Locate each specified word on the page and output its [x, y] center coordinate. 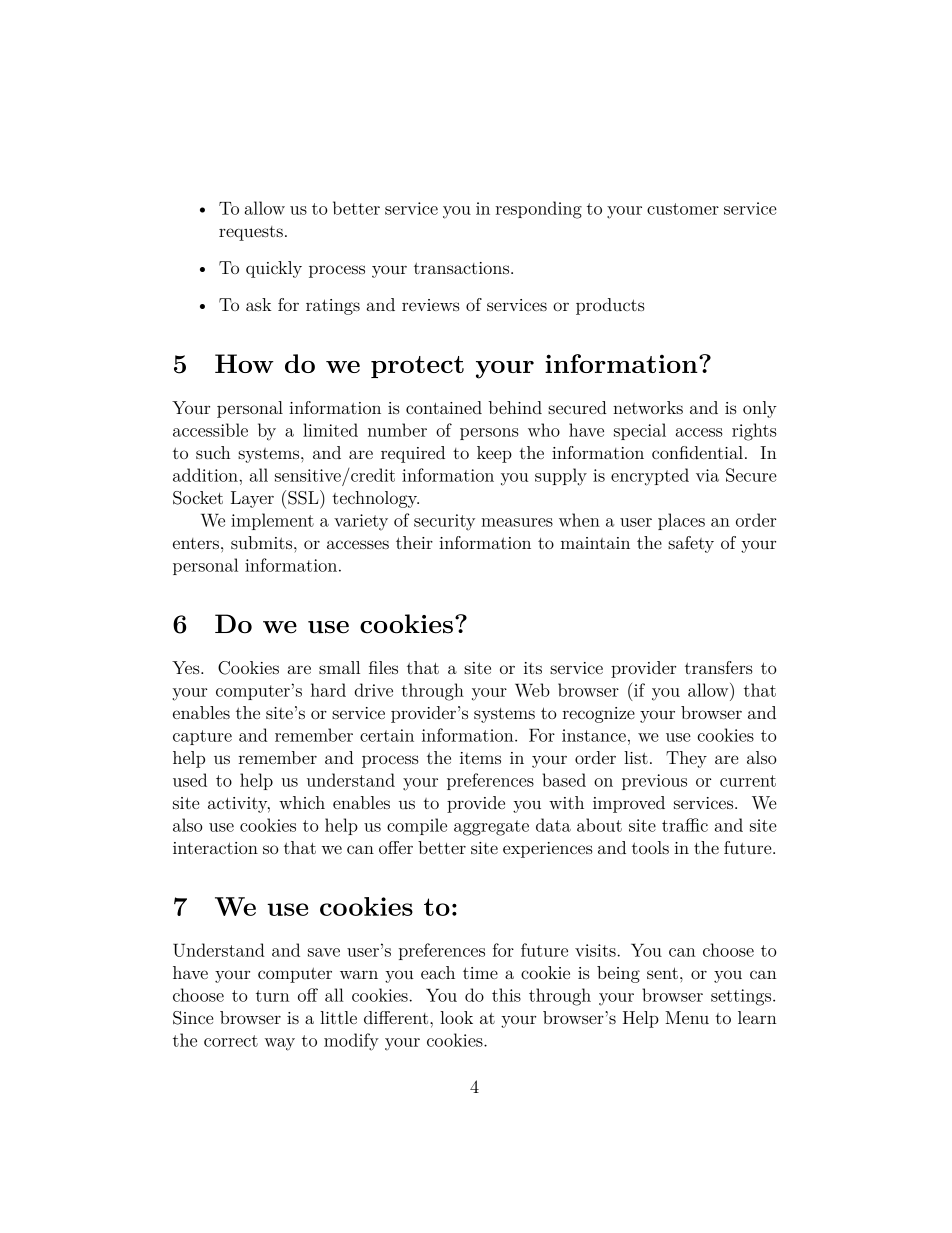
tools [650, 847]
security [444, 522]
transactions [463, 268]
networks [648, 407]
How [244, 363]
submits [263, 542]
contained [444, 407]
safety [691, 544]
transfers [719, 667]
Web [532, 690]
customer [683, 209]
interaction [215, 848]
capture [202, 737]
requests [251, 233]
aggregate [491, 828]
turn [272, 996]
